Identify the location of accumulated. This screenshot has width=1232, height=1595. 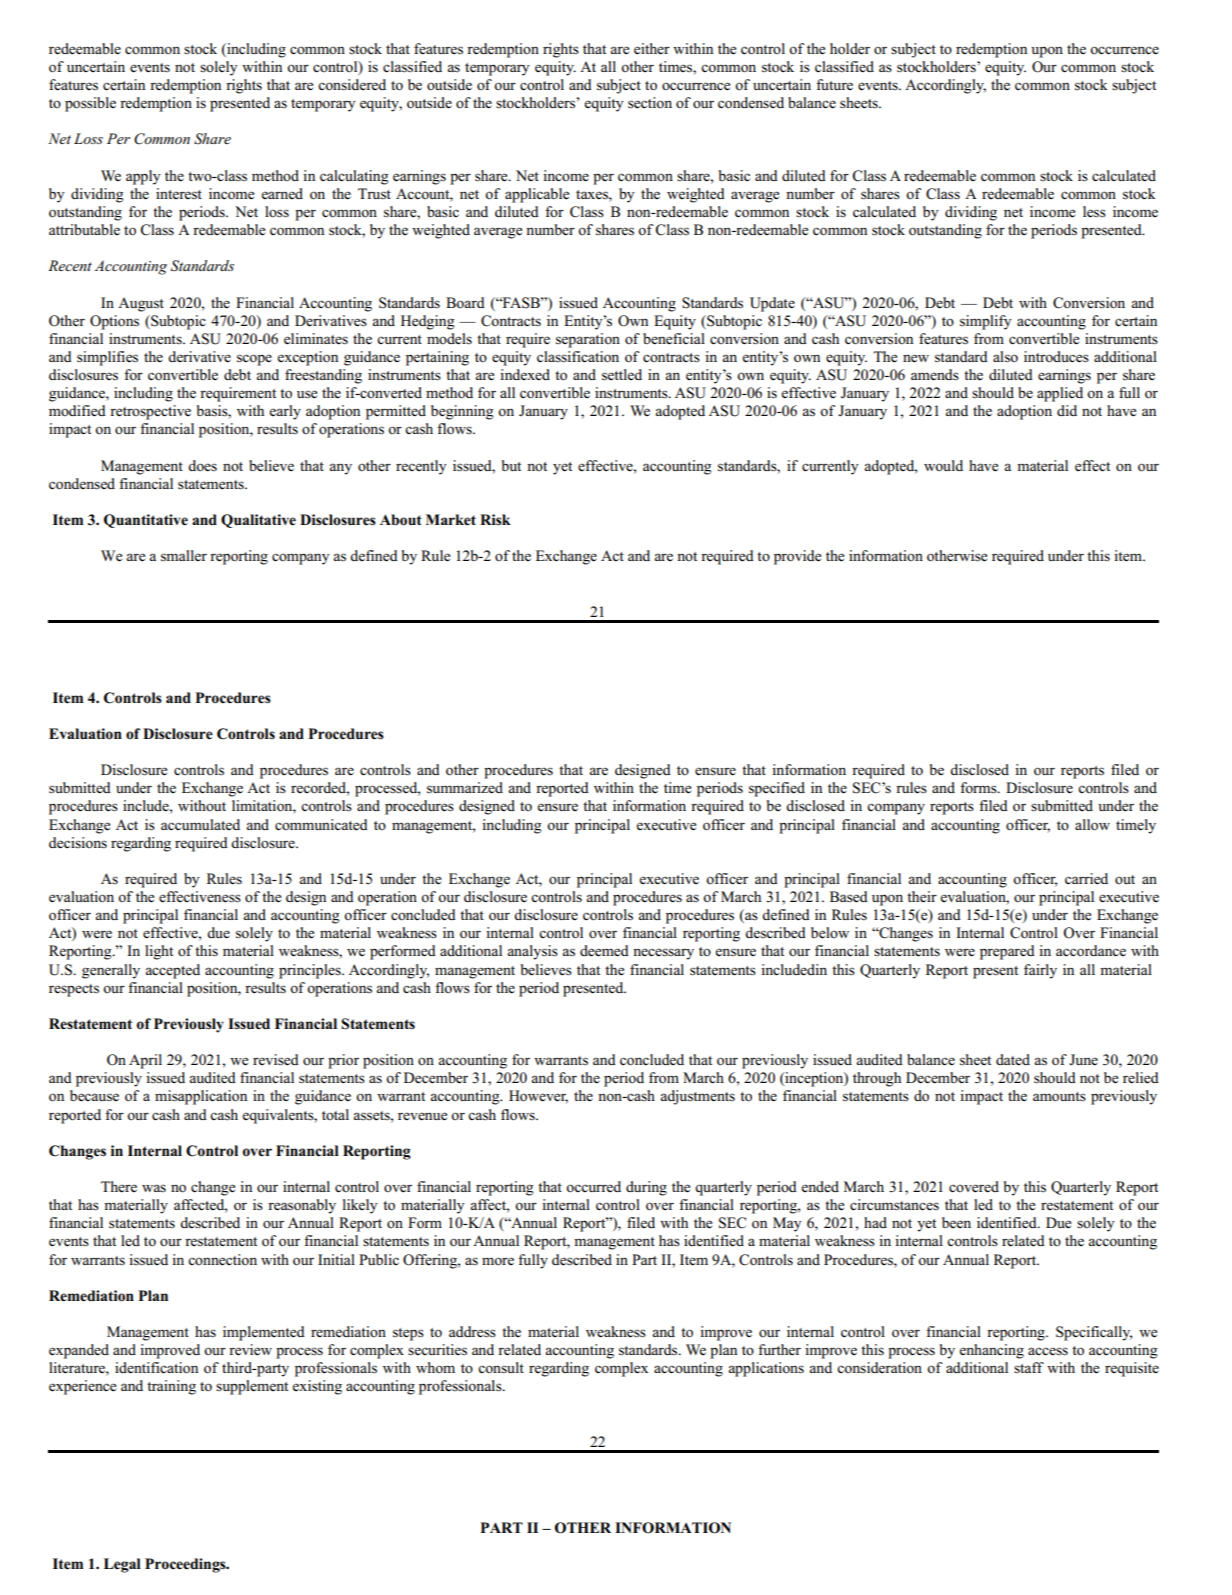
(200, 824).
